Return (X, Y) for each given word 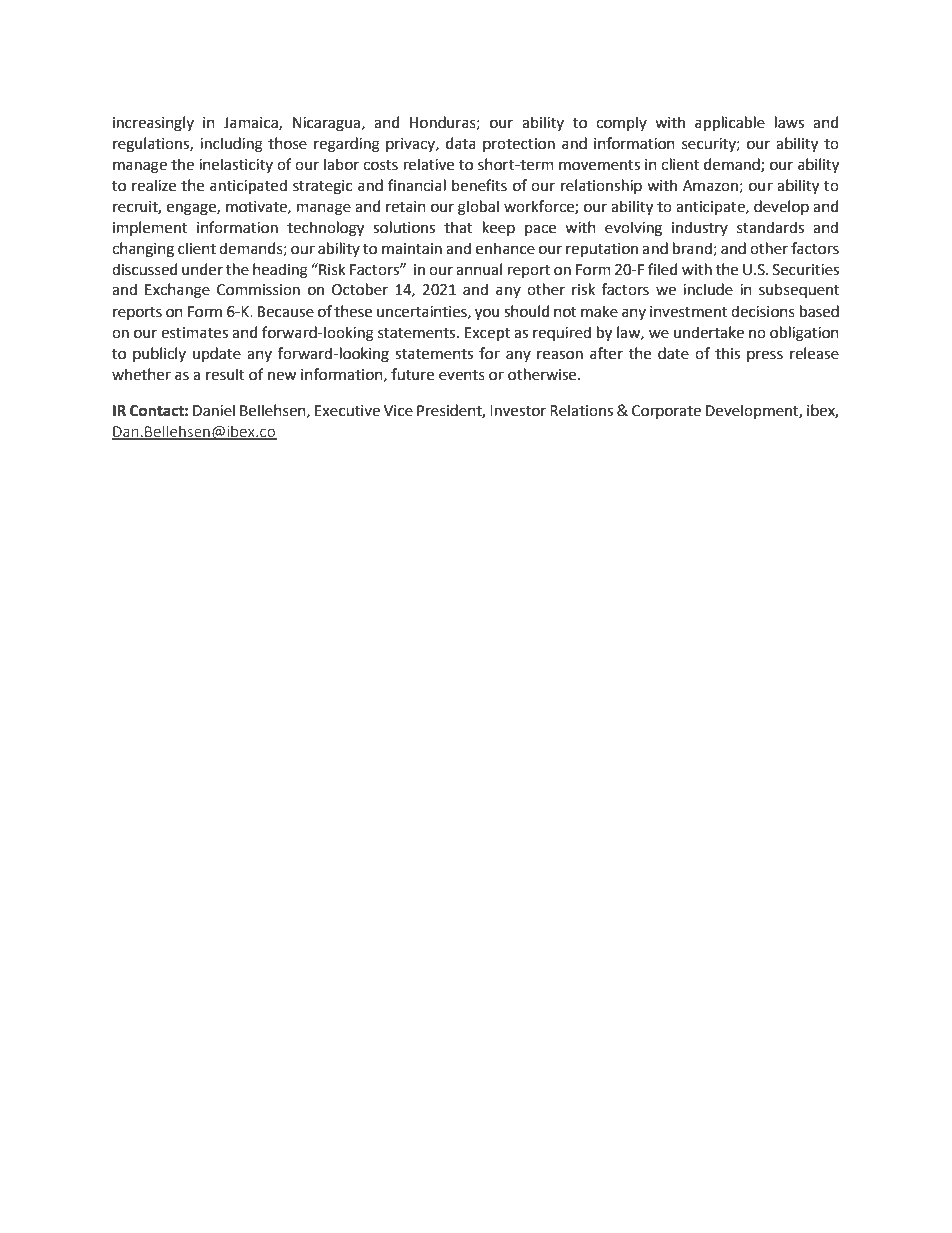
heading (280, 271)
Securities (806, 270)
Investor (518, 411)
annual (479, 269)
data (461, 143)
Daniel (214, 410)
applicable (730, 123)
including (231, 145)
